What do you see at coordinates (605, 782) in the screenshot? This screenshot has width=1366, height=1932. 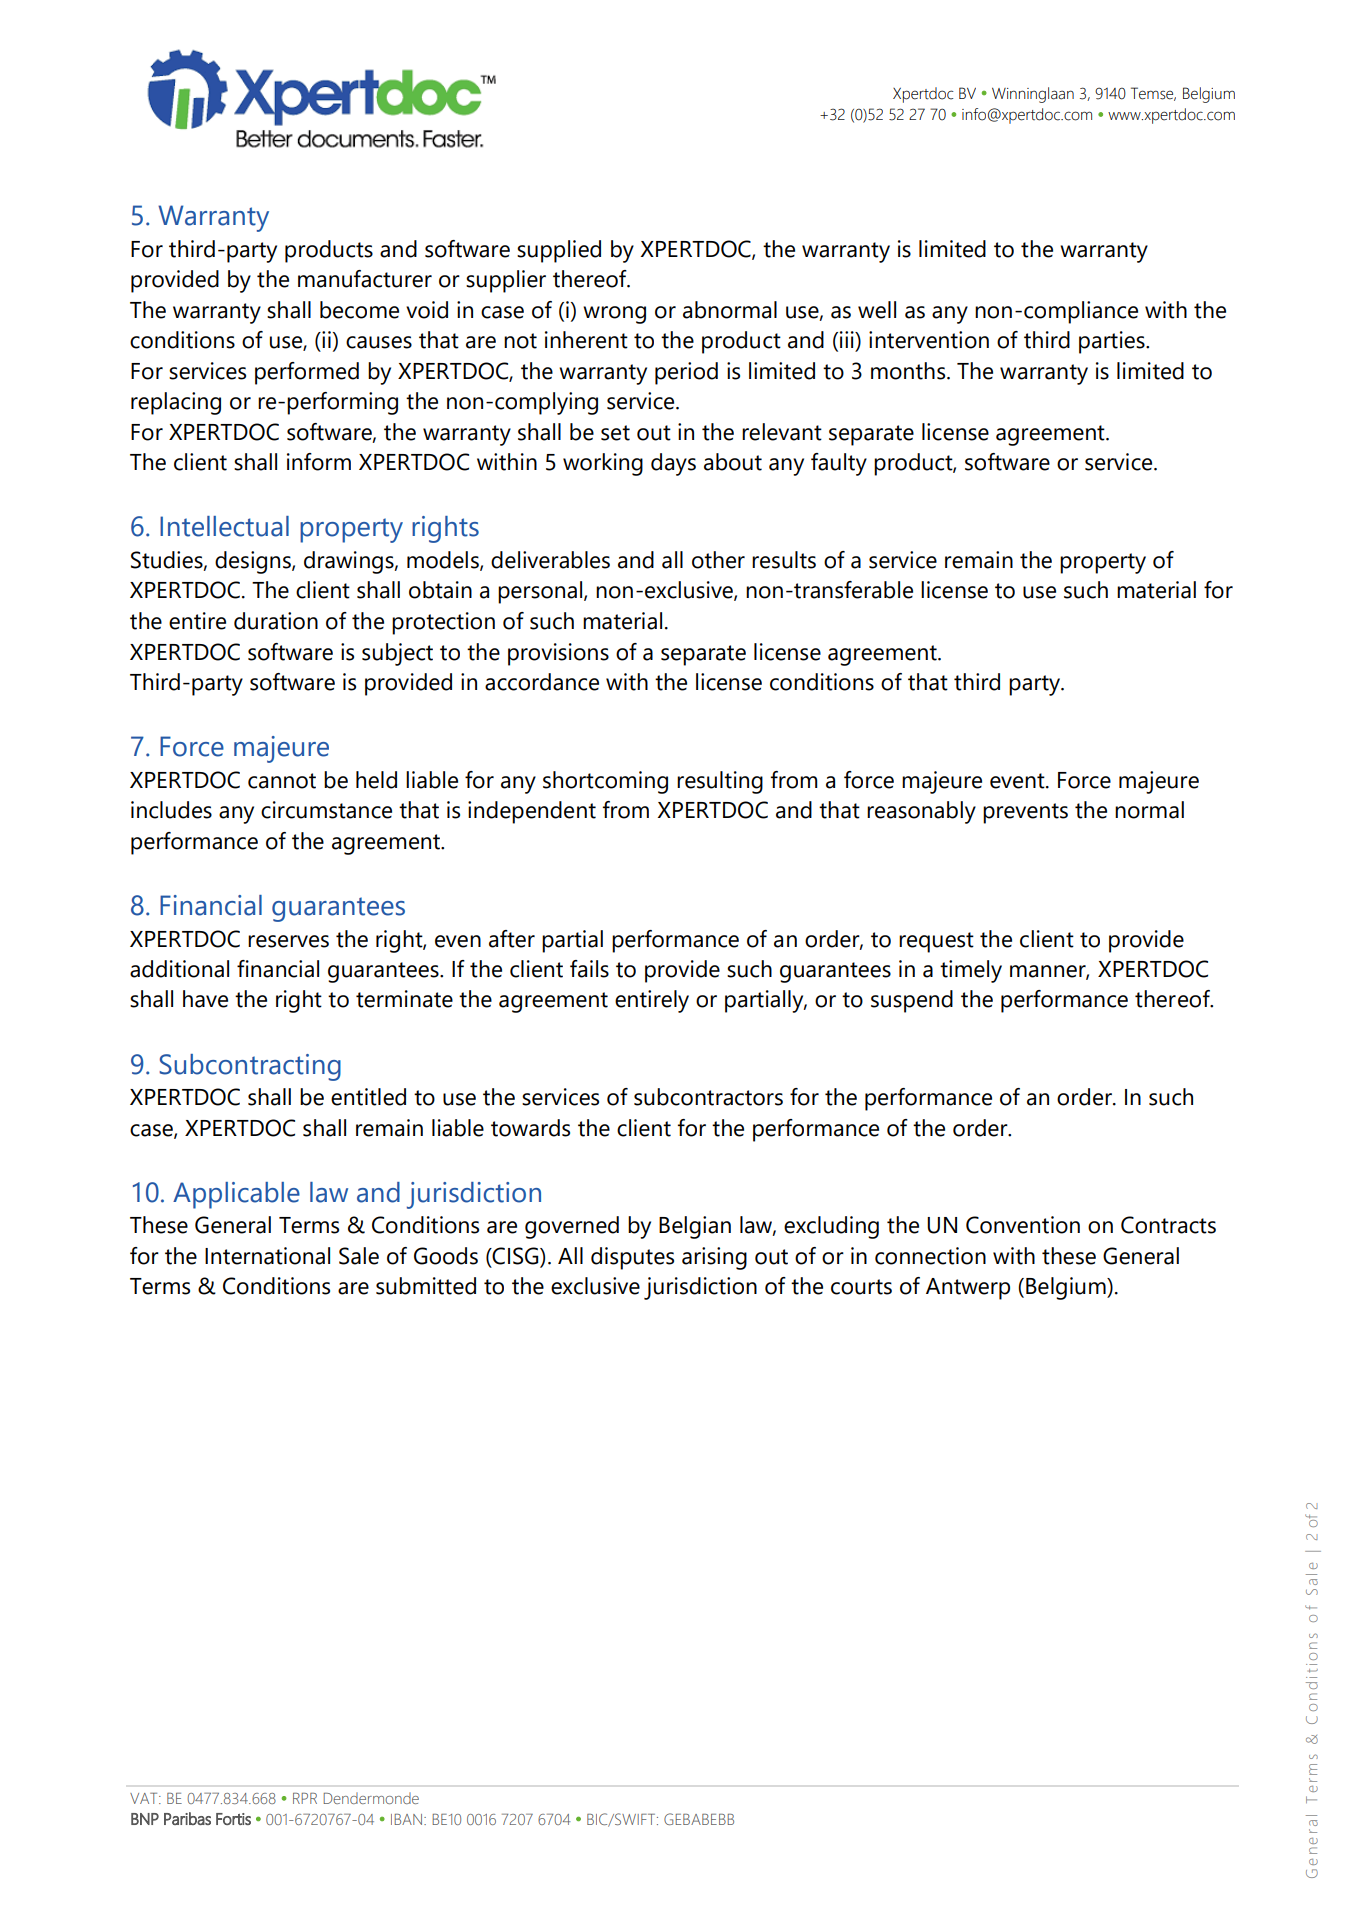 I see `shortcoming` at bounding box center [605, 782].
